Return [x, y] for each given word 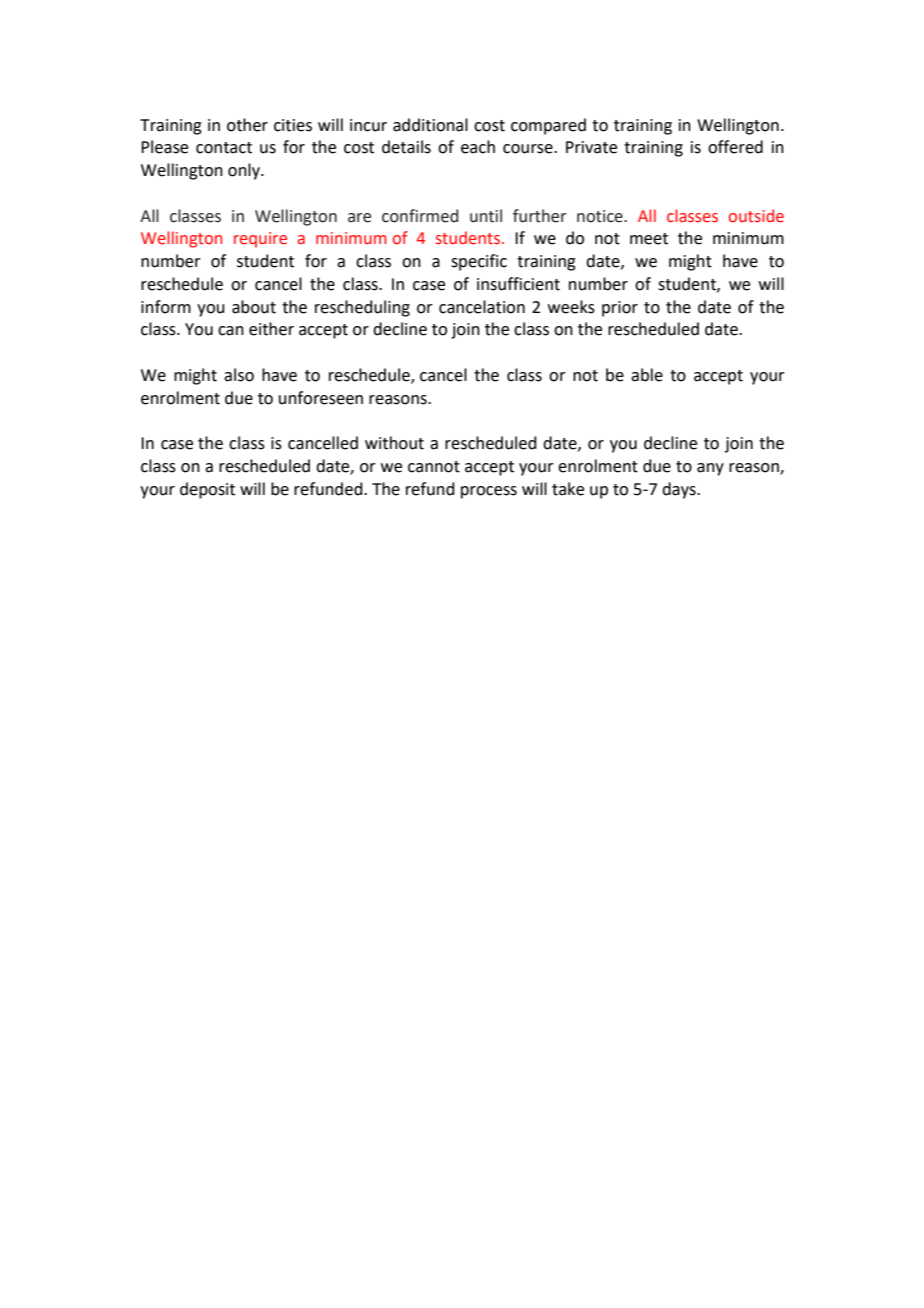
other [247, 125]
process [489, 492]
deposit [207, 490]
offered [735, 147]
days [680, 490]
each [478, 147]
